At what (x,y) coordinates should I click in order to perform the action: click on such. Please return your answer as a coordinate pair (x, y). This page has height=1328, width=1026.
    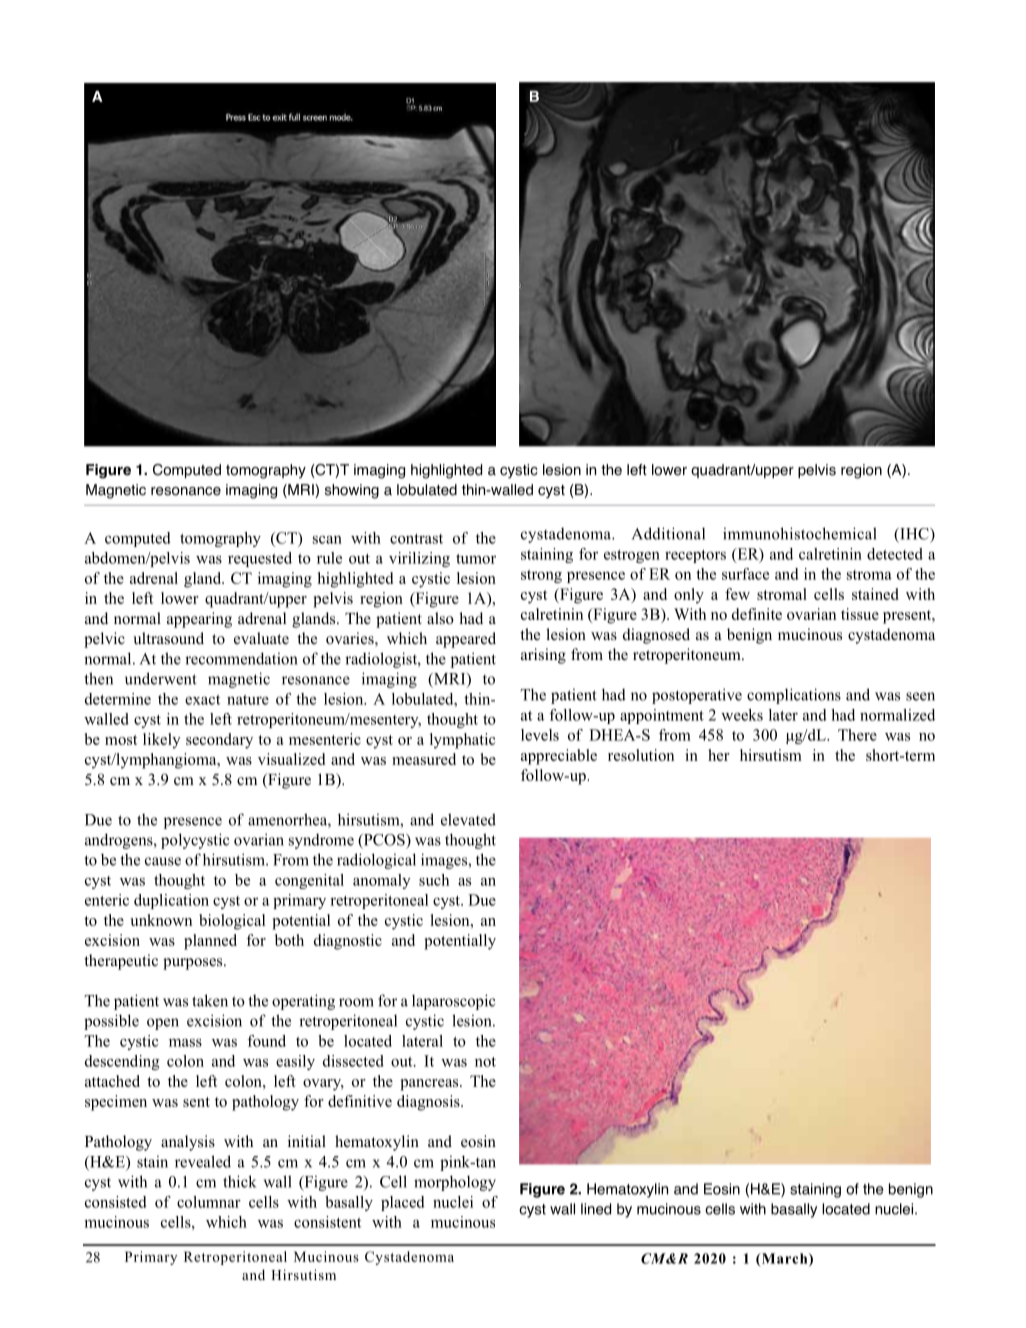
    Looking at the image, I should click on (434, 880).
